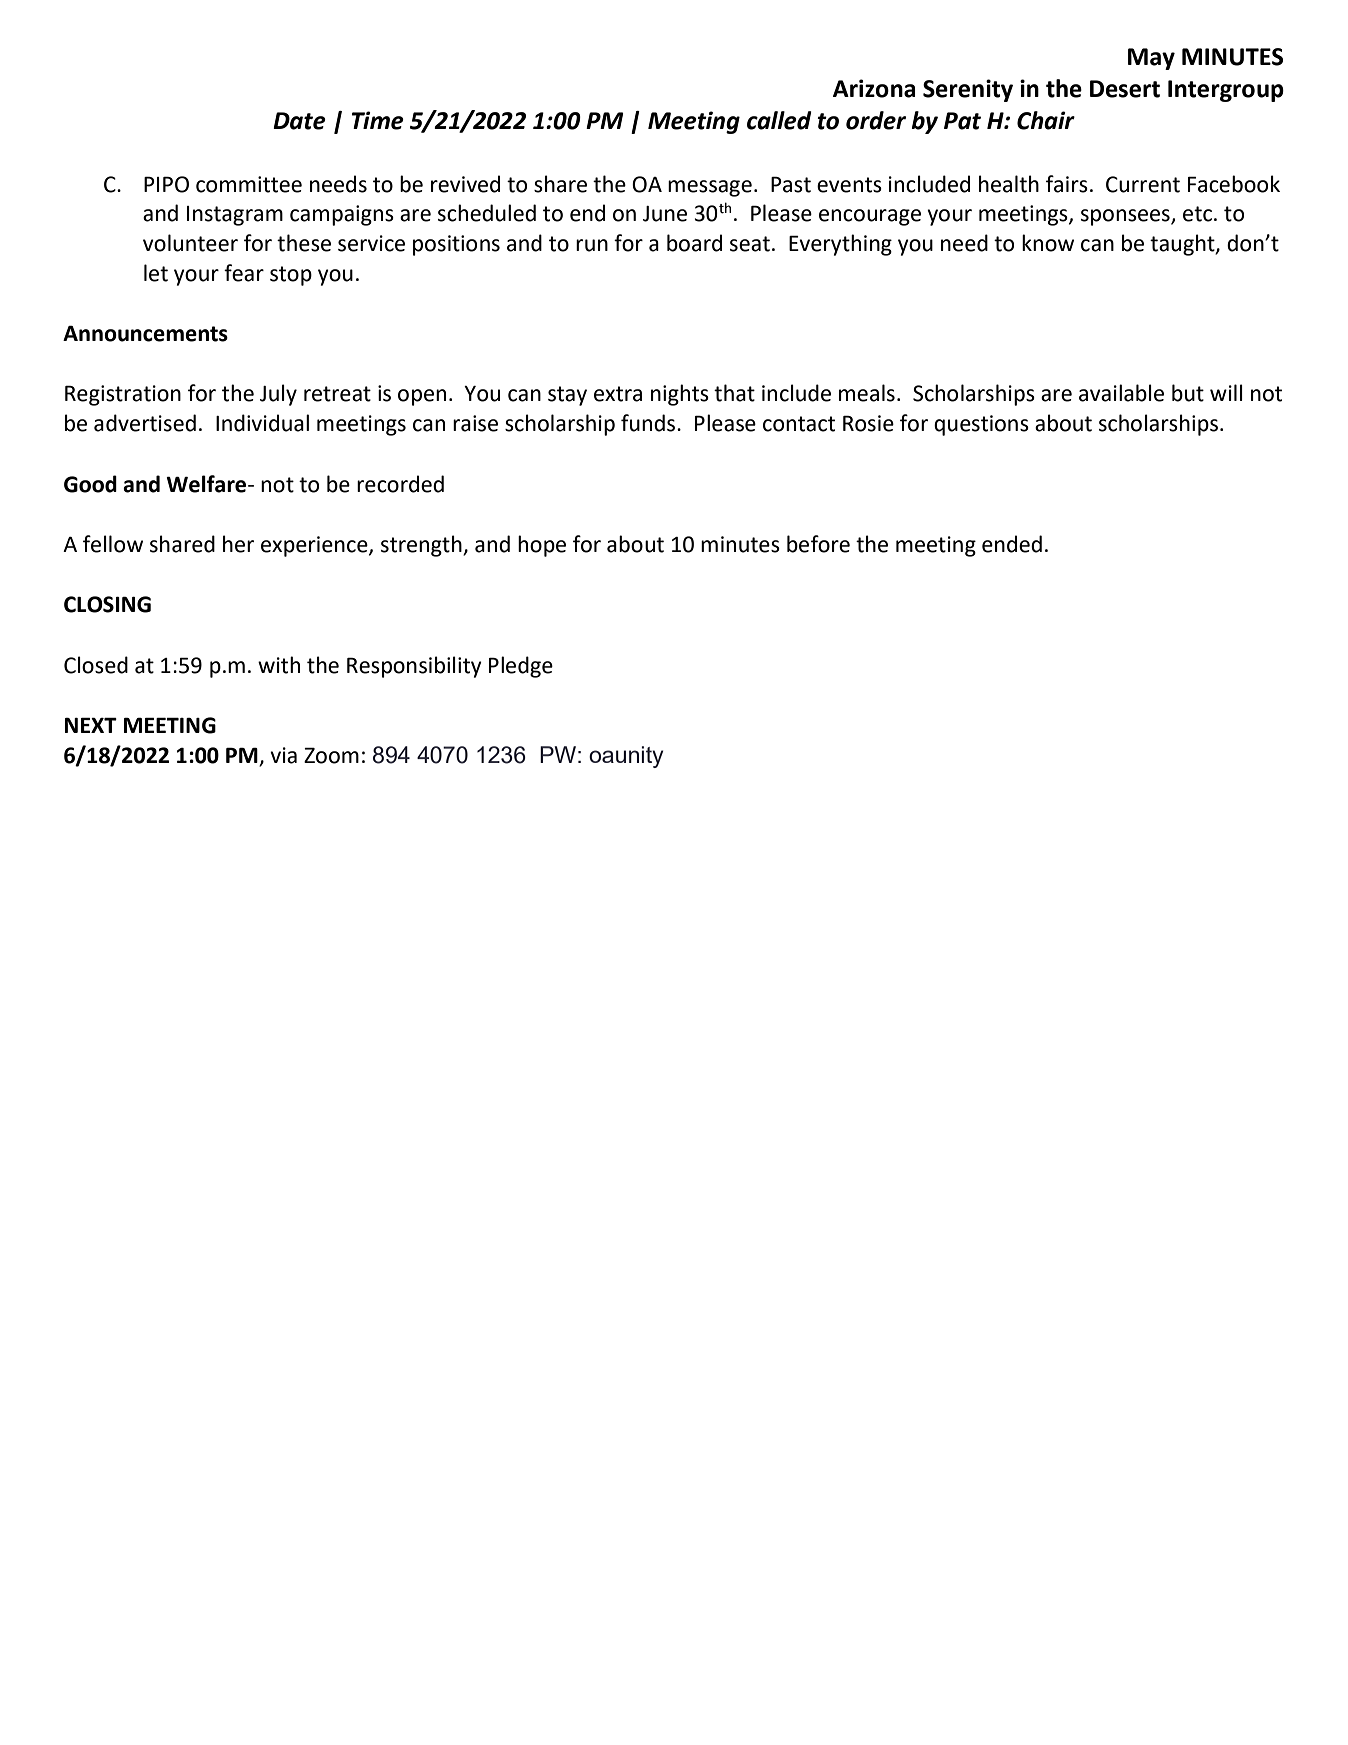 Image resolution: width=1348 pixels, height=1745 pixels. I want to click on funds, so click(649, 423).
